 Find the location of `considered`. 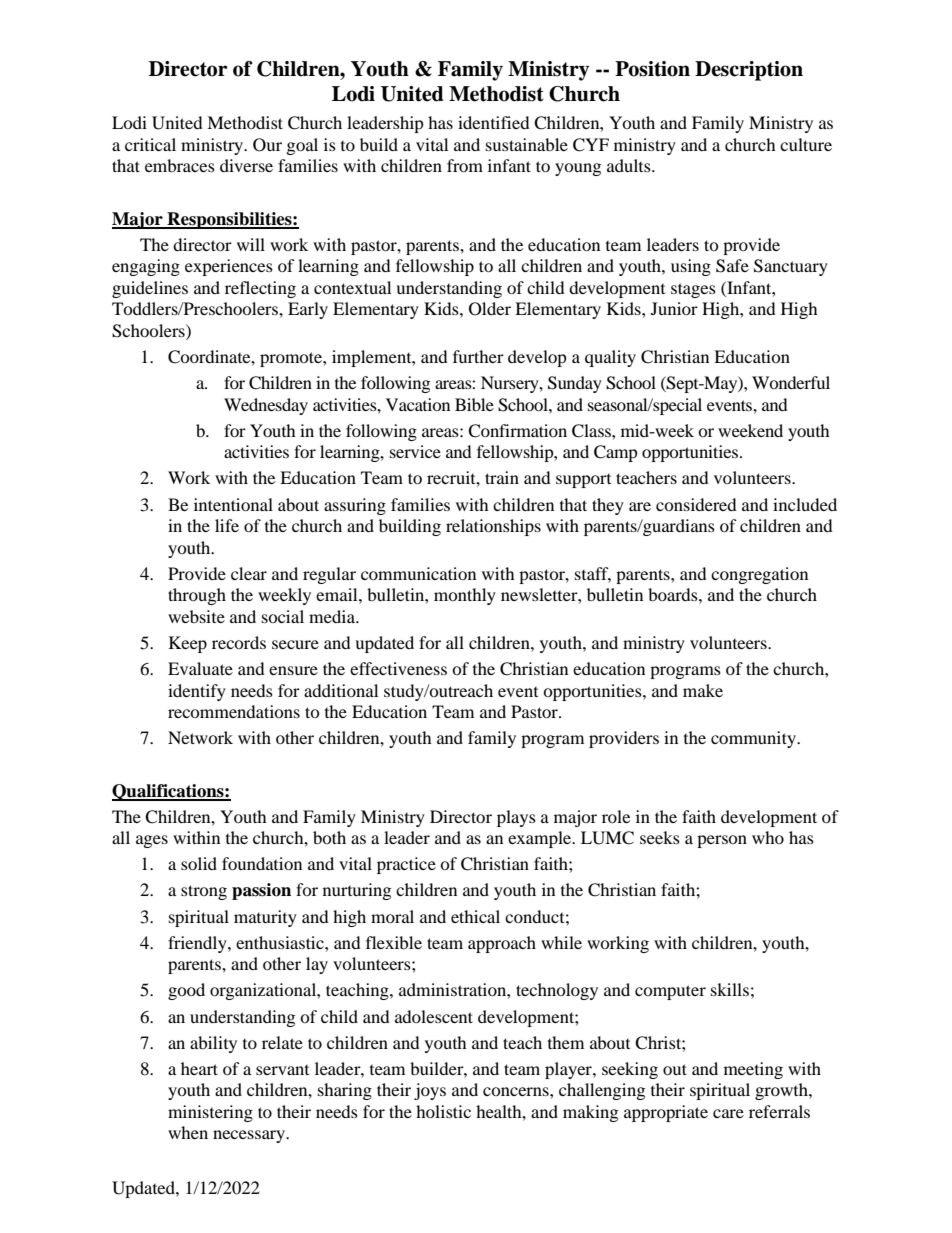

considered is located at coordinates (696, 504).
